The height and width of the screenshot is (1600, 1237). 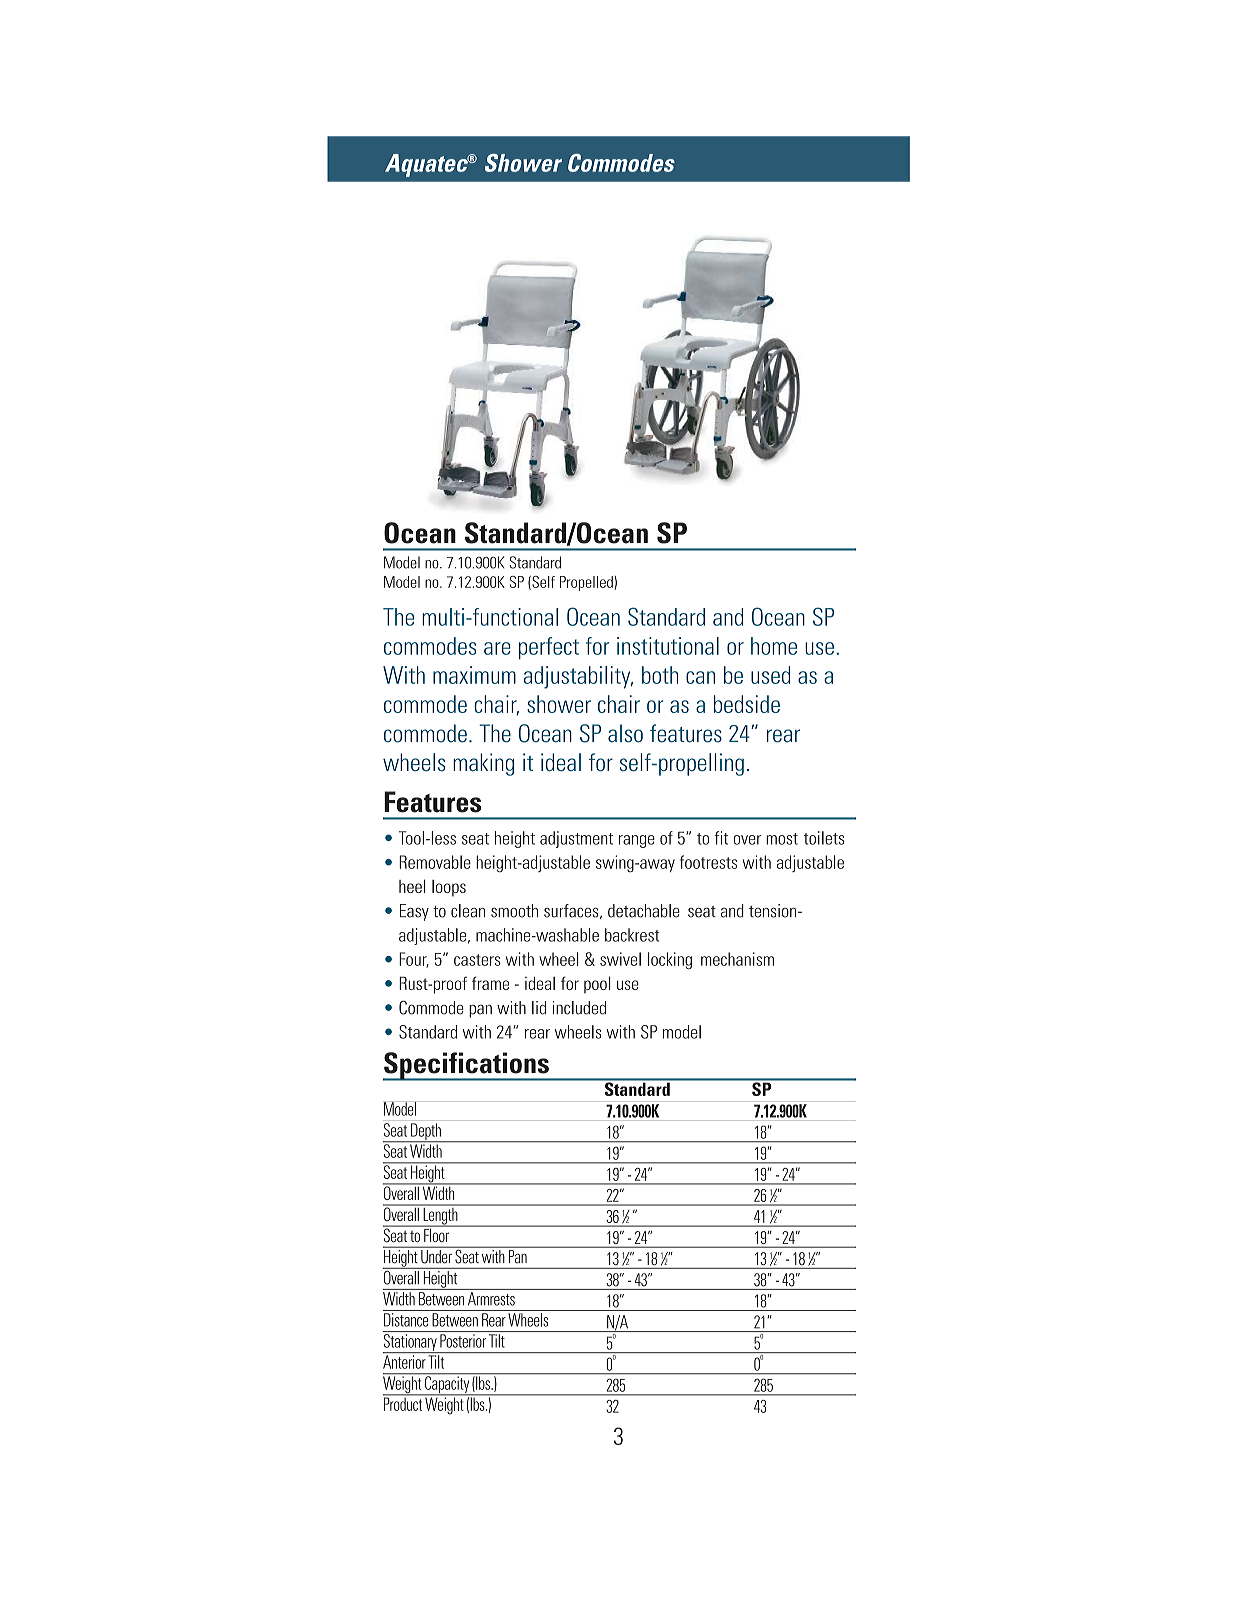 What do you see at coordinates (463, 1341) in the screenshot?
I see `Posterior` at bounding box center [463, 1341].
